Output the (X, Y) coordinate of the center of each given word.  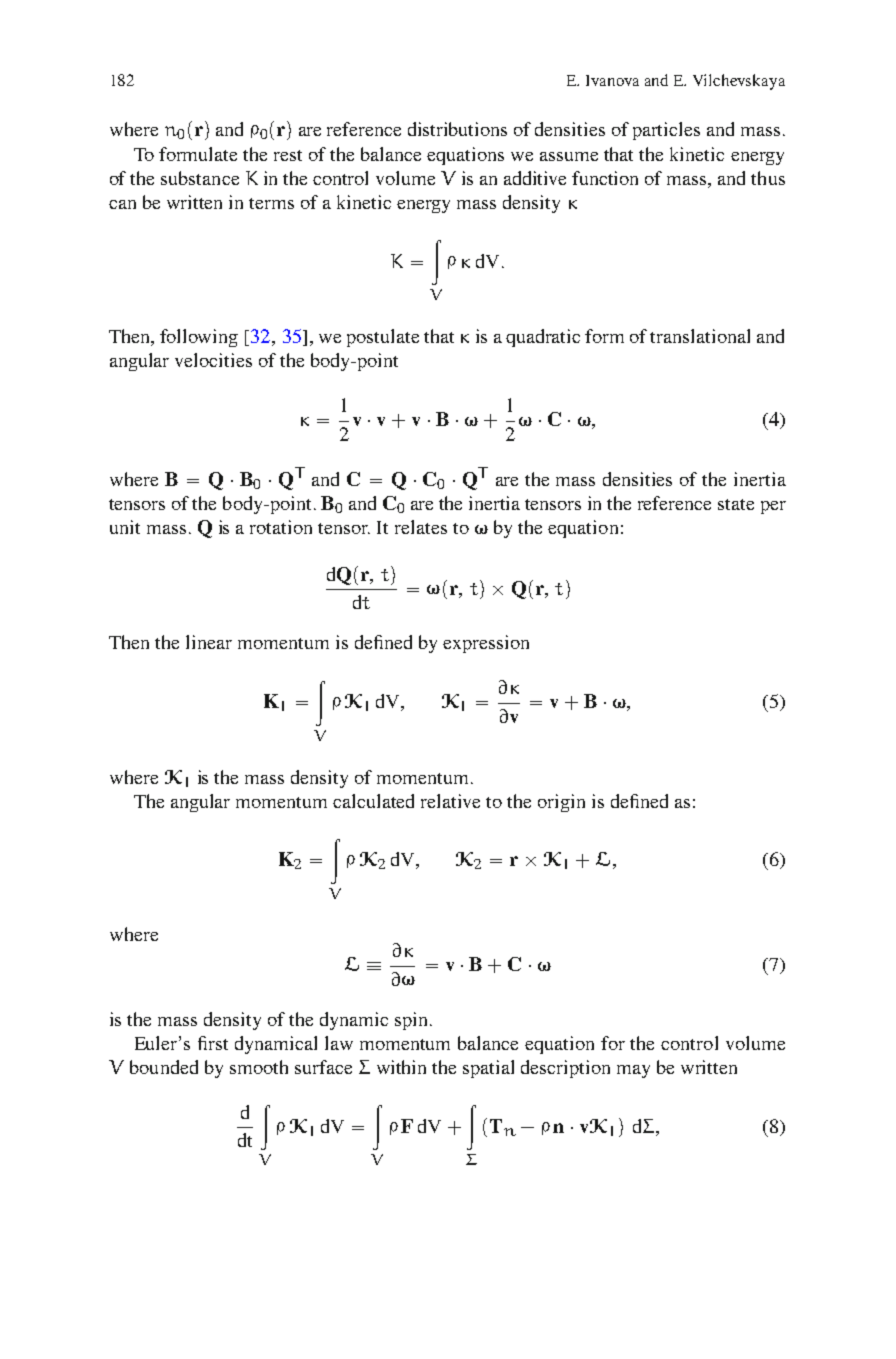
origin (561, 803)
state (736, 504)
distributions (457, 129)
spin (411, 1021)
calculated (373, 801)
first (213, 1043)
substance (200, 178)
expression (486, 644)
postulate (383, 338)
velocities (213, 360)
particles (666, 131)
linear (209, 642)
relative (450, 801)
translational (700, 336)
